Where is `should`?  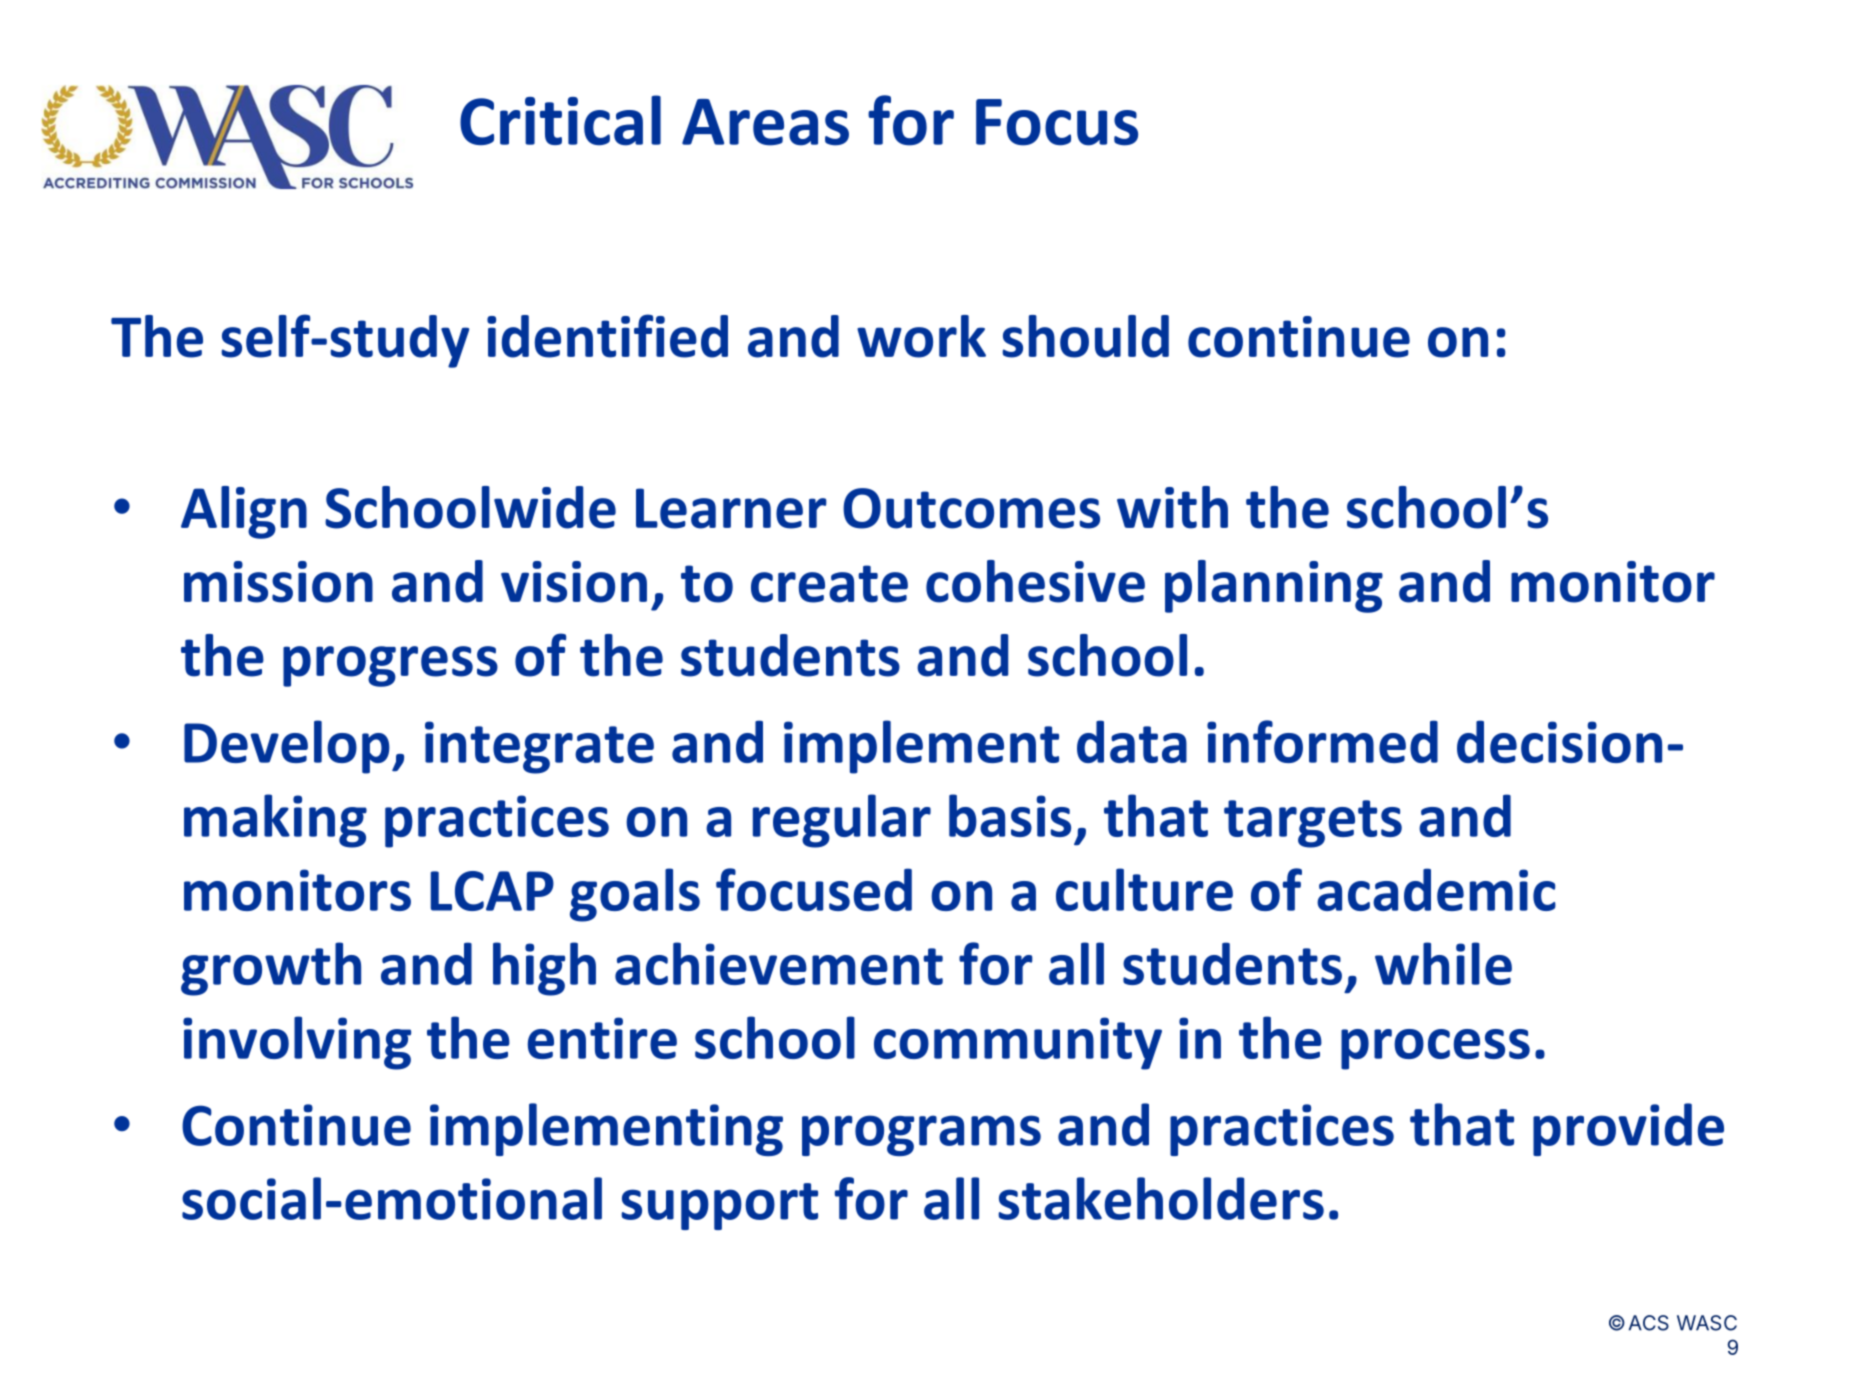
should is located at coordinates (1085, 336).
